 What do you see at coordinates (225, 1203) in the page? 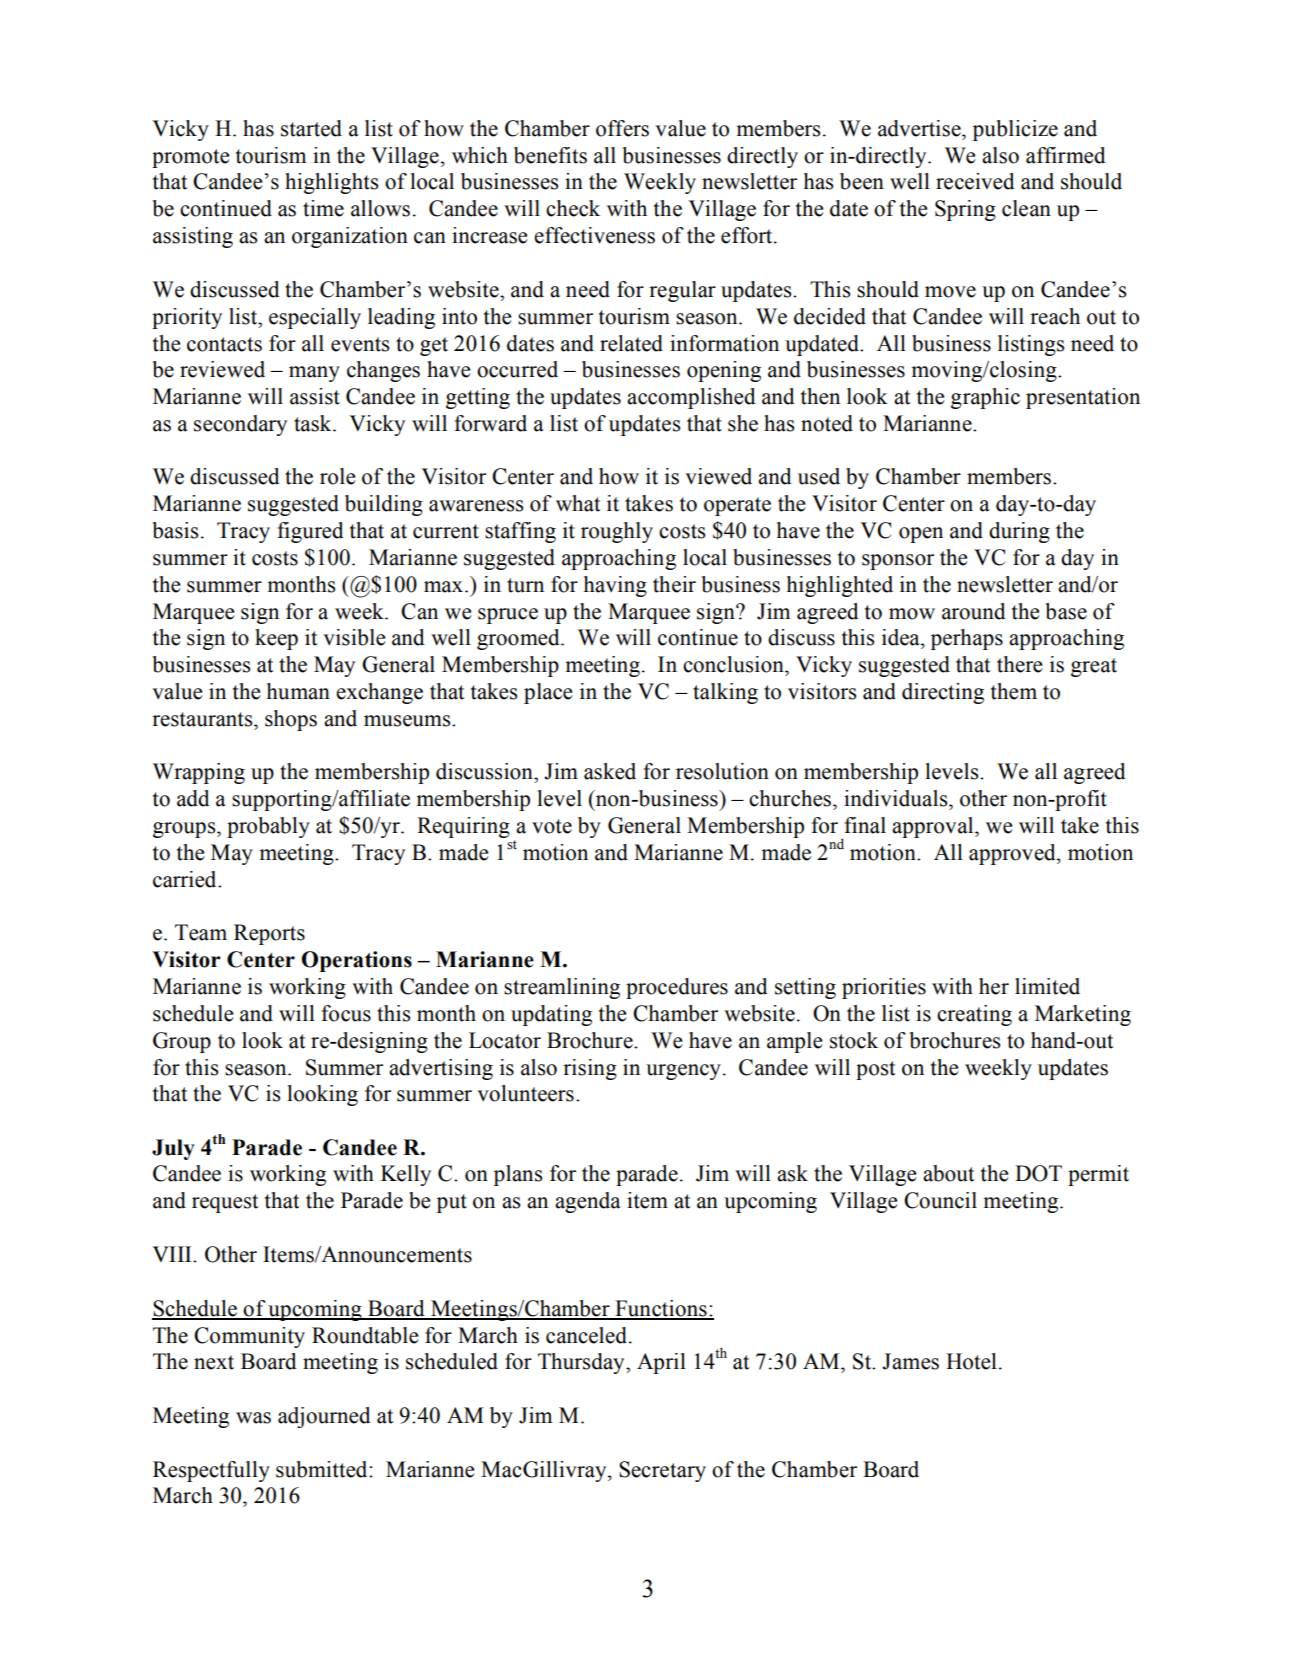
I see `request` at bounding box center [225, 1203].
